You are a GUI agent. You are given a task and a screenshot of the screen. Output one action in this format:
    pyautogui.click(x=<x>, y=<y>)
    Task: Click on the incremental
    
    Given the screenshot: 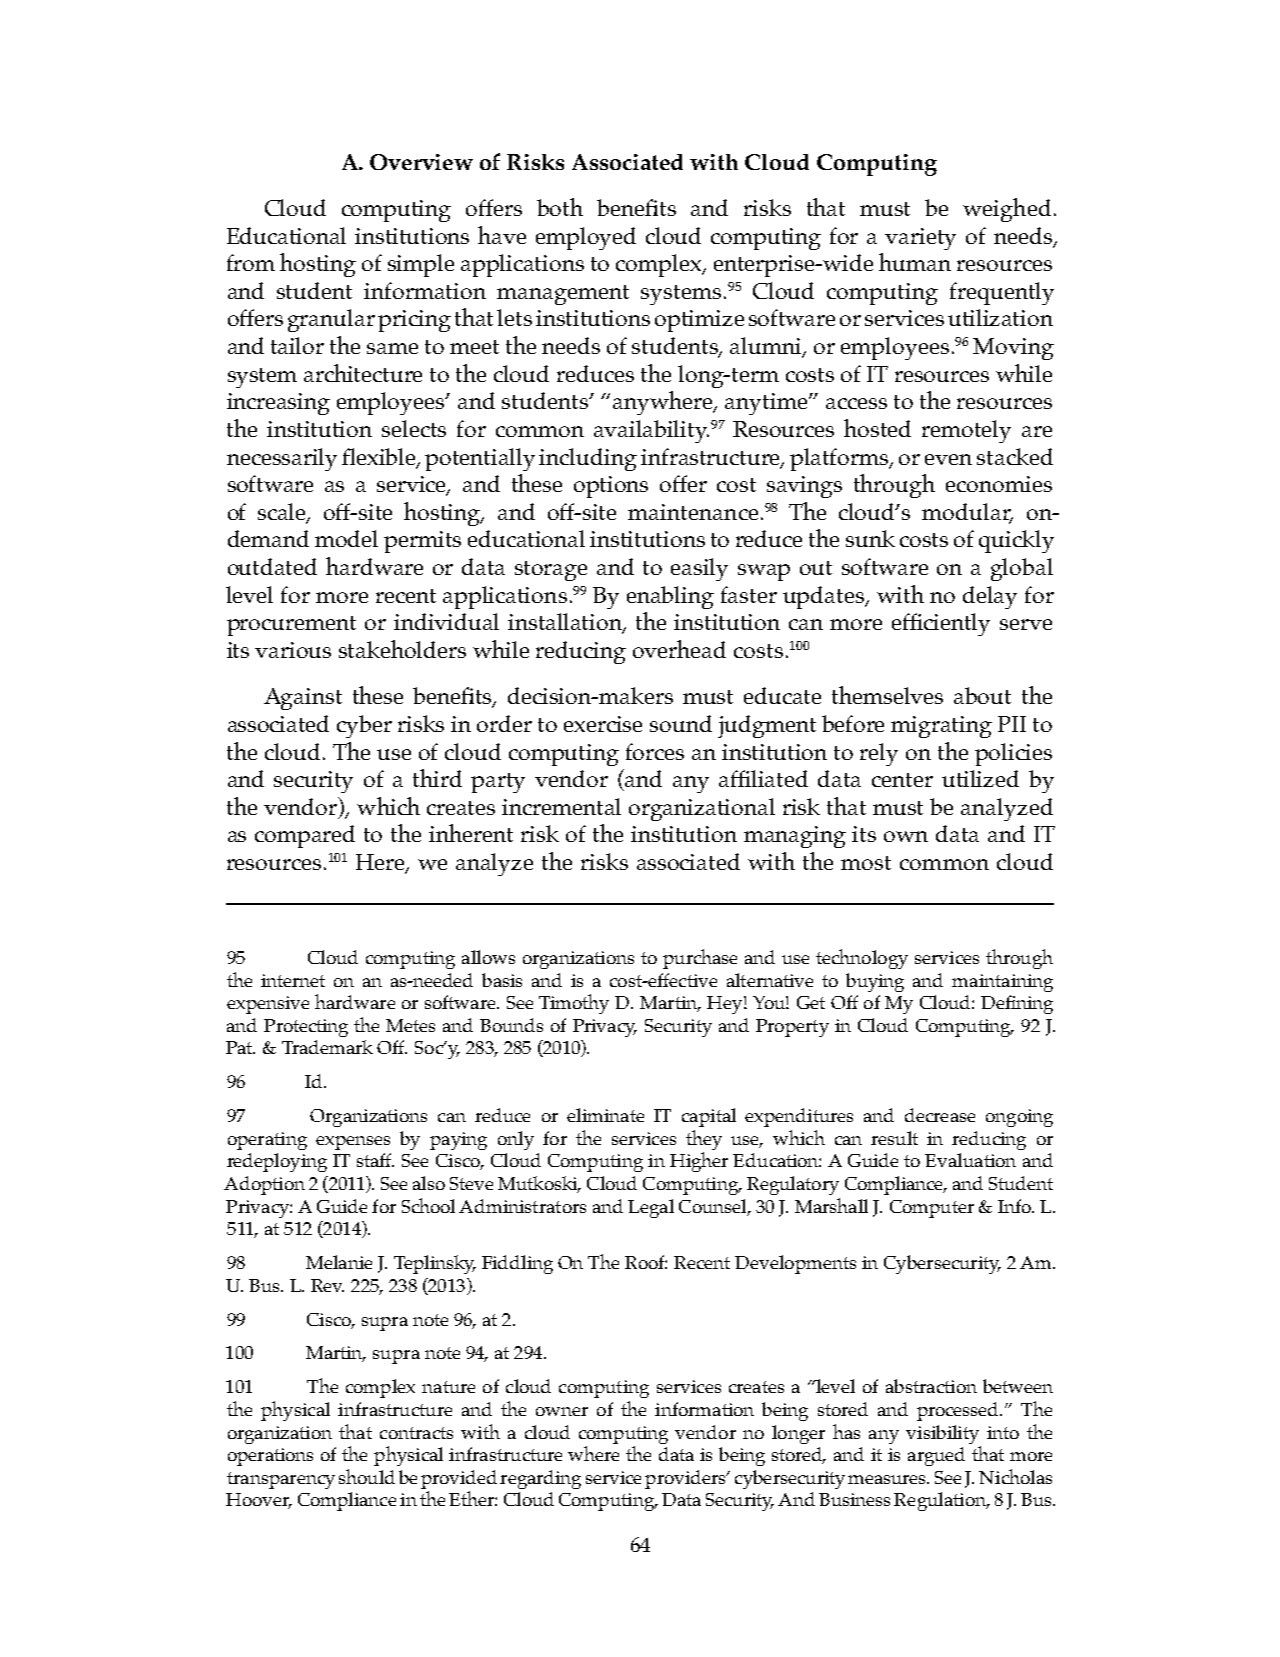 What is the action you would take?
    pyautogui.click(x=561, y=806)
